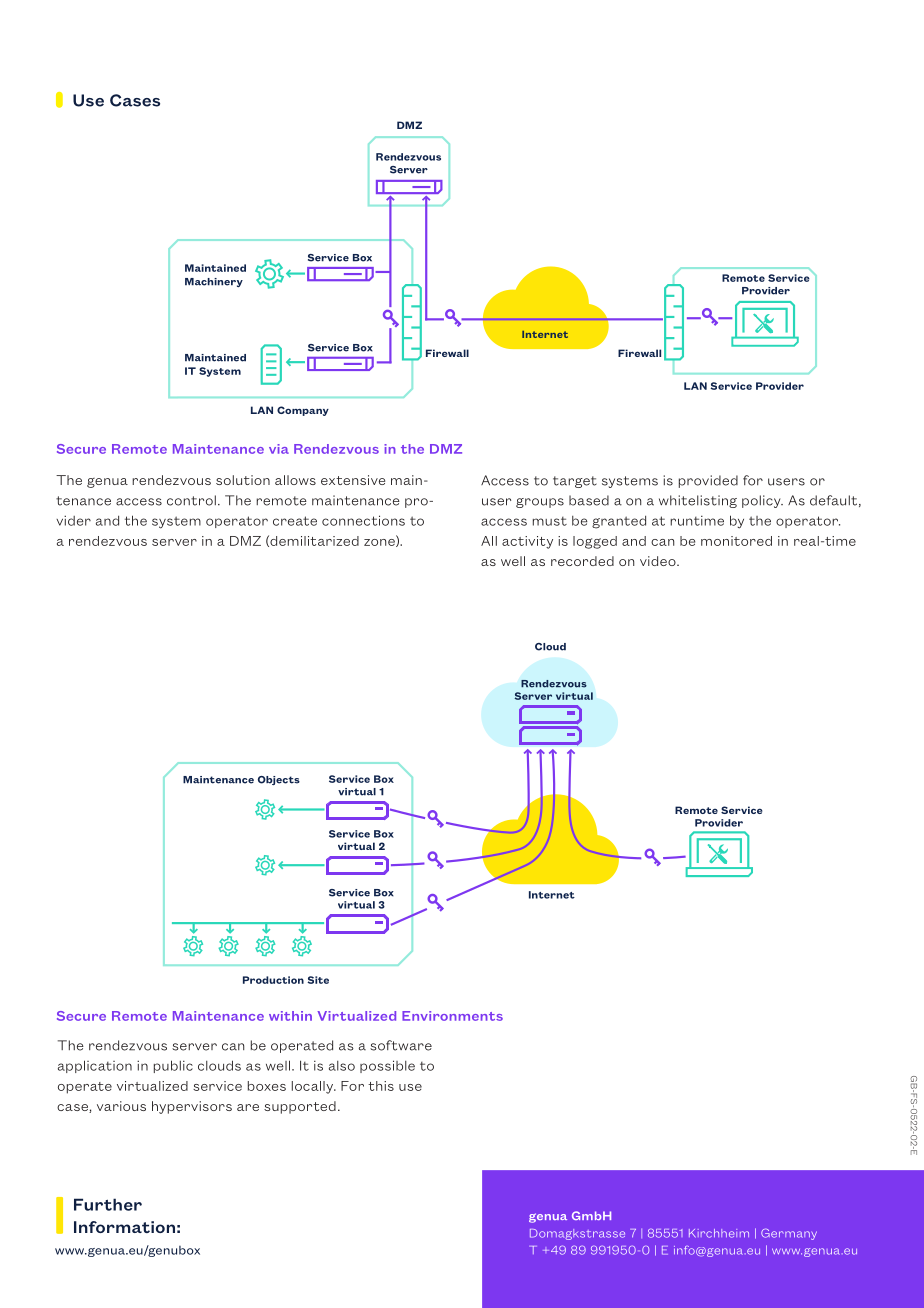  I want to click on Production, so click(273, 980).
